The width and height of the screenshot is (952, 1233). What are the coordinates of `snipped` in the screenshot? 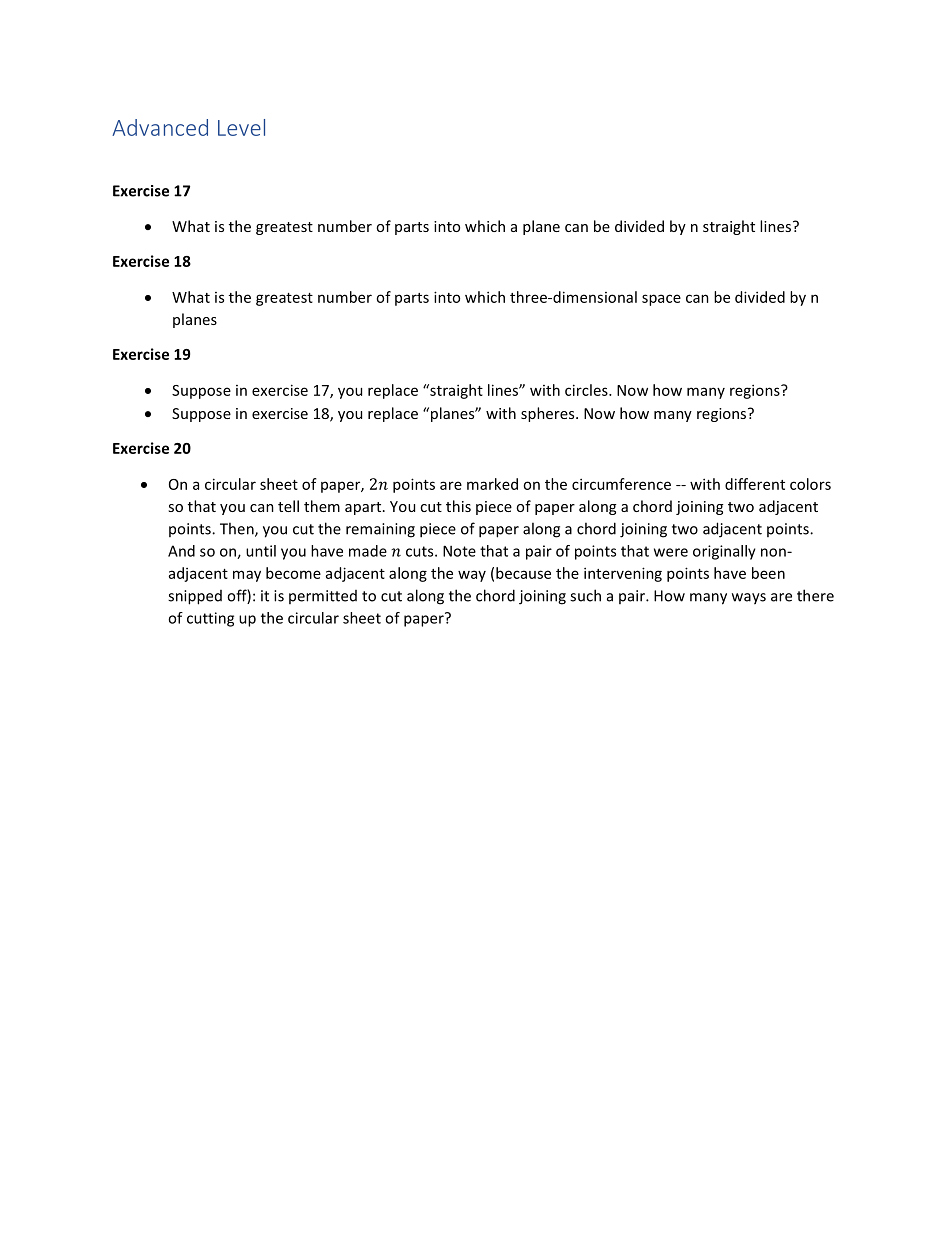 It's located at (195, 597).
